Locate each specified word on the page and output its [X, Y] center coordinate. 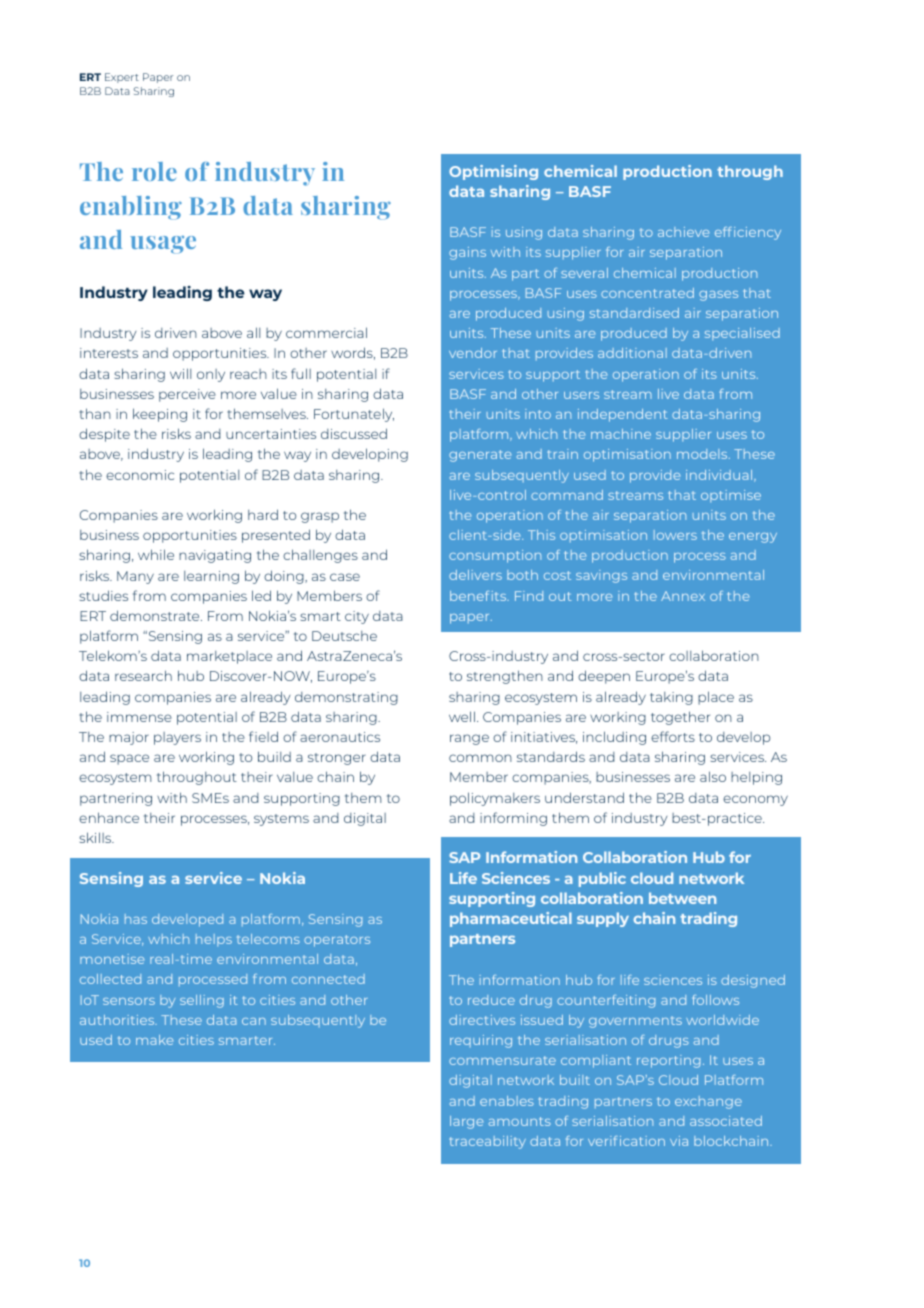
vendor [473, 353]
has [136, 919]
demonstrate [156, 615]
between [682, 898]
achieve [683, 232]
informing [513, 819]
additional [632, 353]
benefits [479, 596]
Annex [683, 596]
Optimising [493, 172]
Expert [122, 78]
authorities [118, 1020]
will [180, 373]
